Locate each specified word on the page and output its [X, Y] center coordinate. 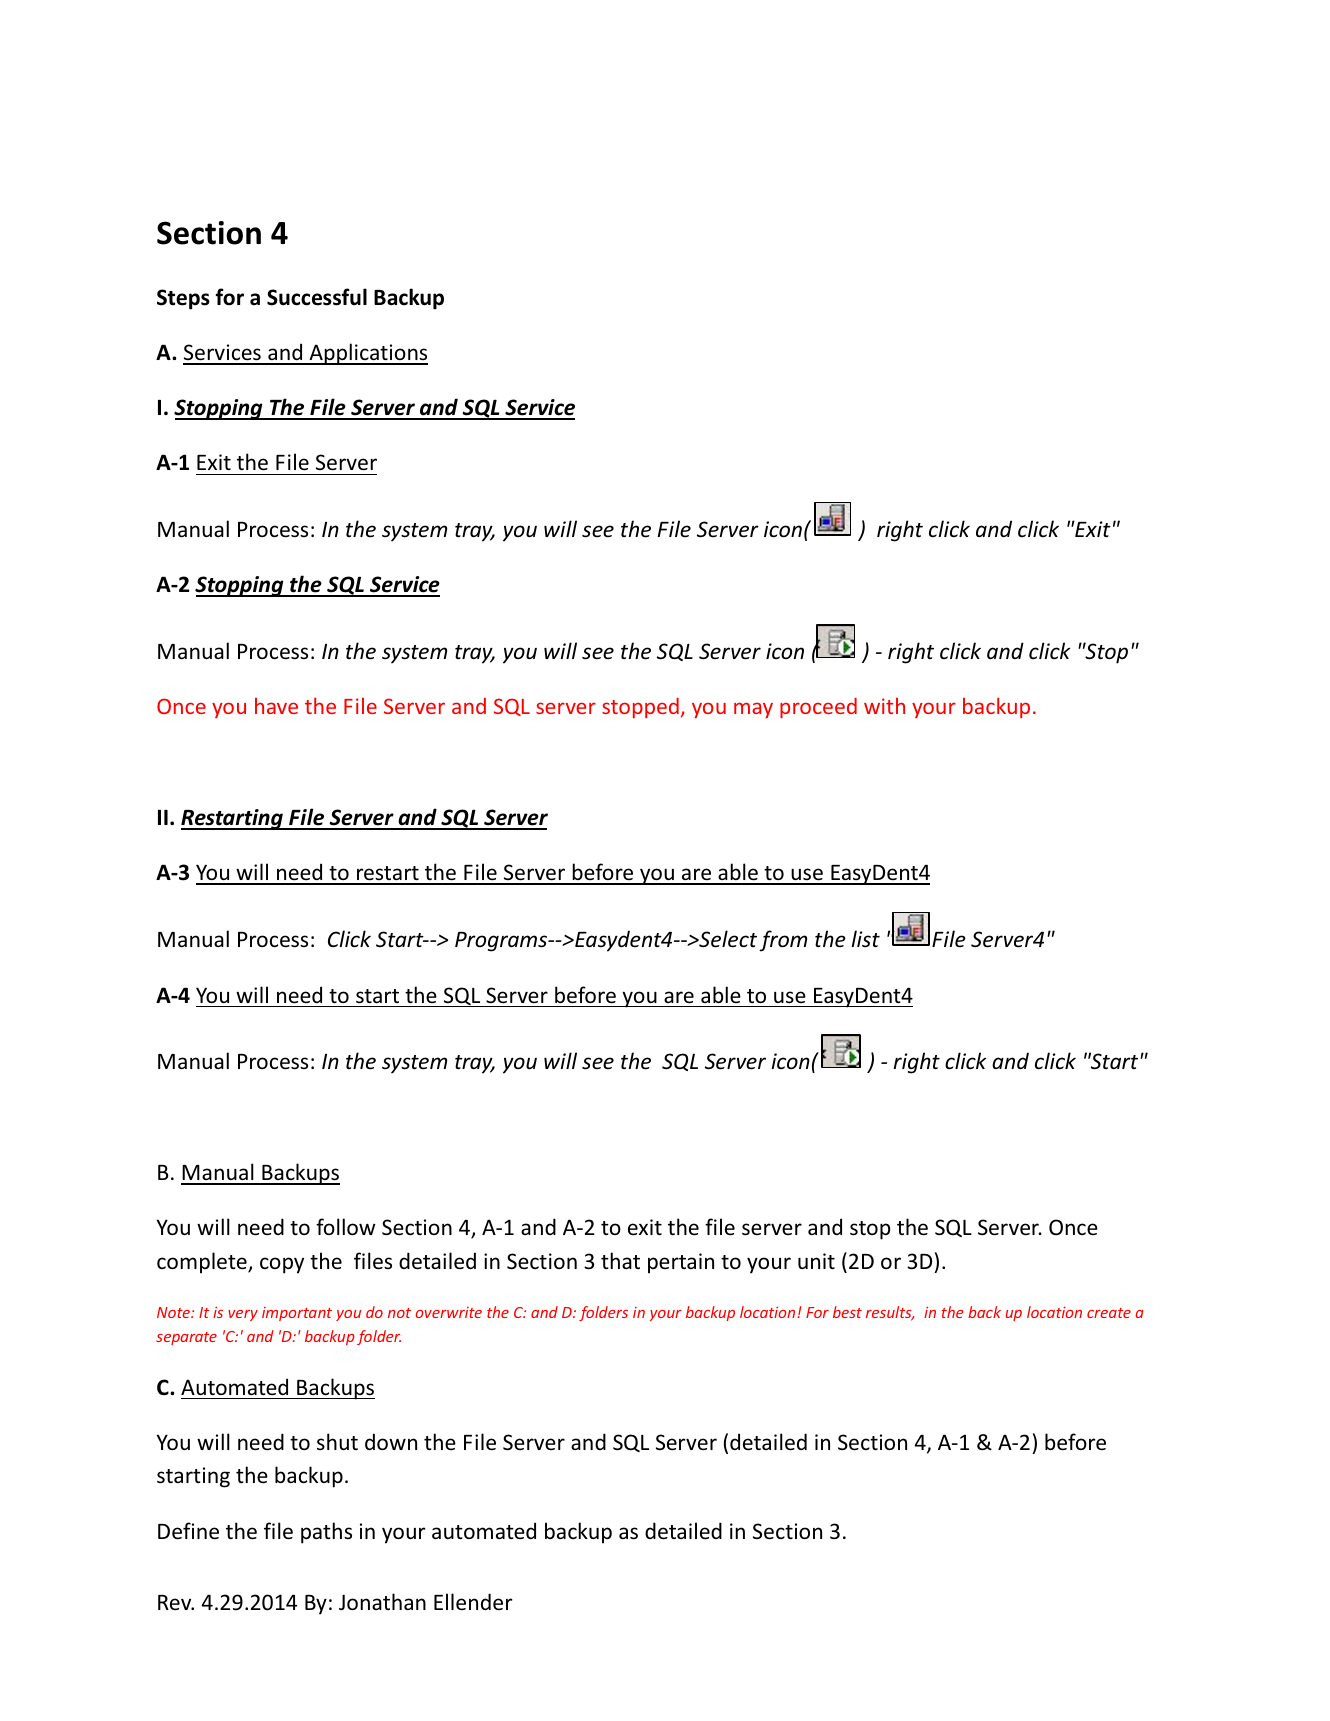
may [753, 710]
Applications [367, 354]
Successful [317, 297]
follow [346, 1226]
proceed [818, 708]
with [884, 706]
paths [326, 1533]
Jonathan [382, 1601]
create [1109, 1313]
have [276, 706]
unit [816, 1261]
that [620, 1260]
